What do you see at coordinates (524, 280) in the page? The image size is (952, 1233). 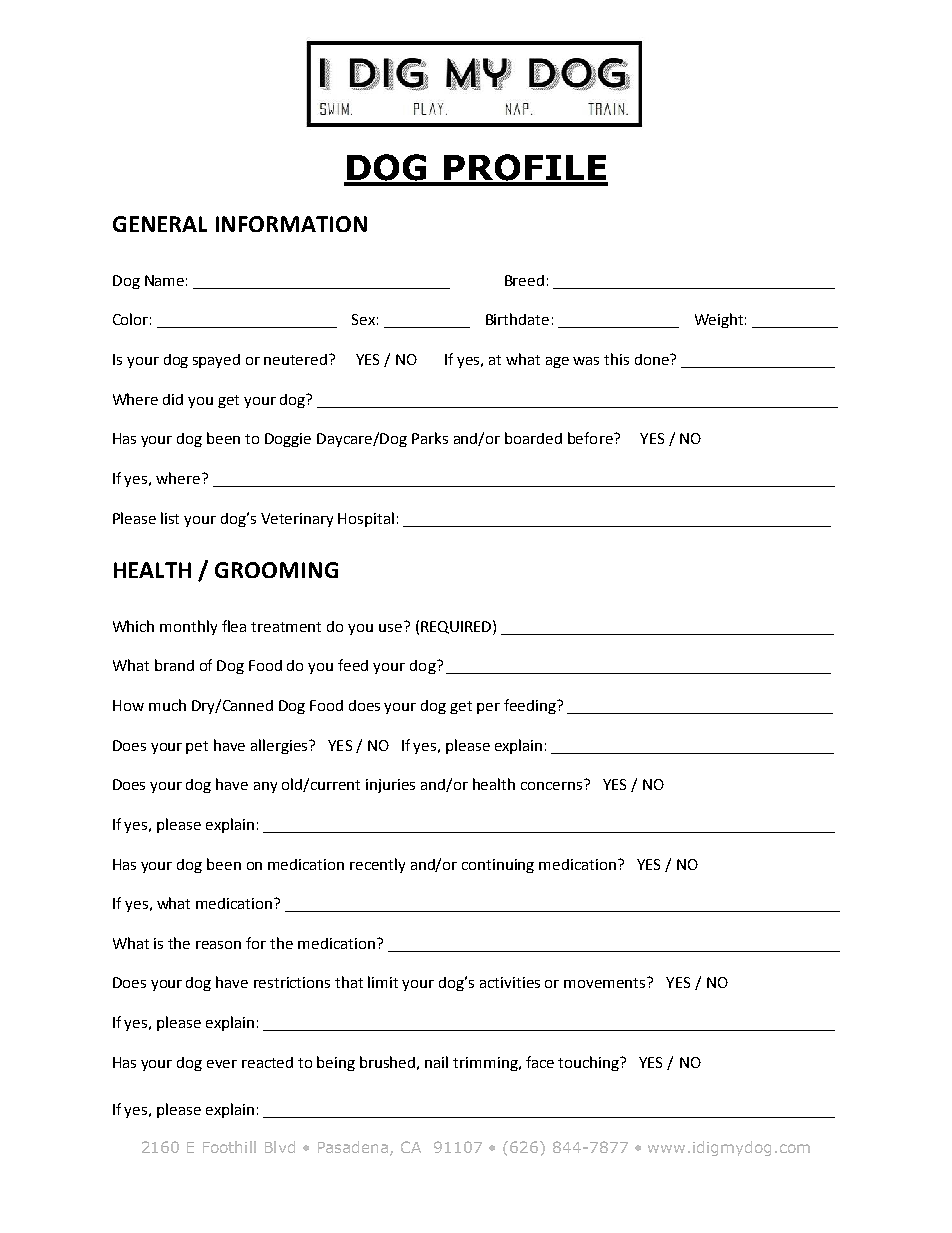 I see `Breed` at bounding box center [524, 280].
